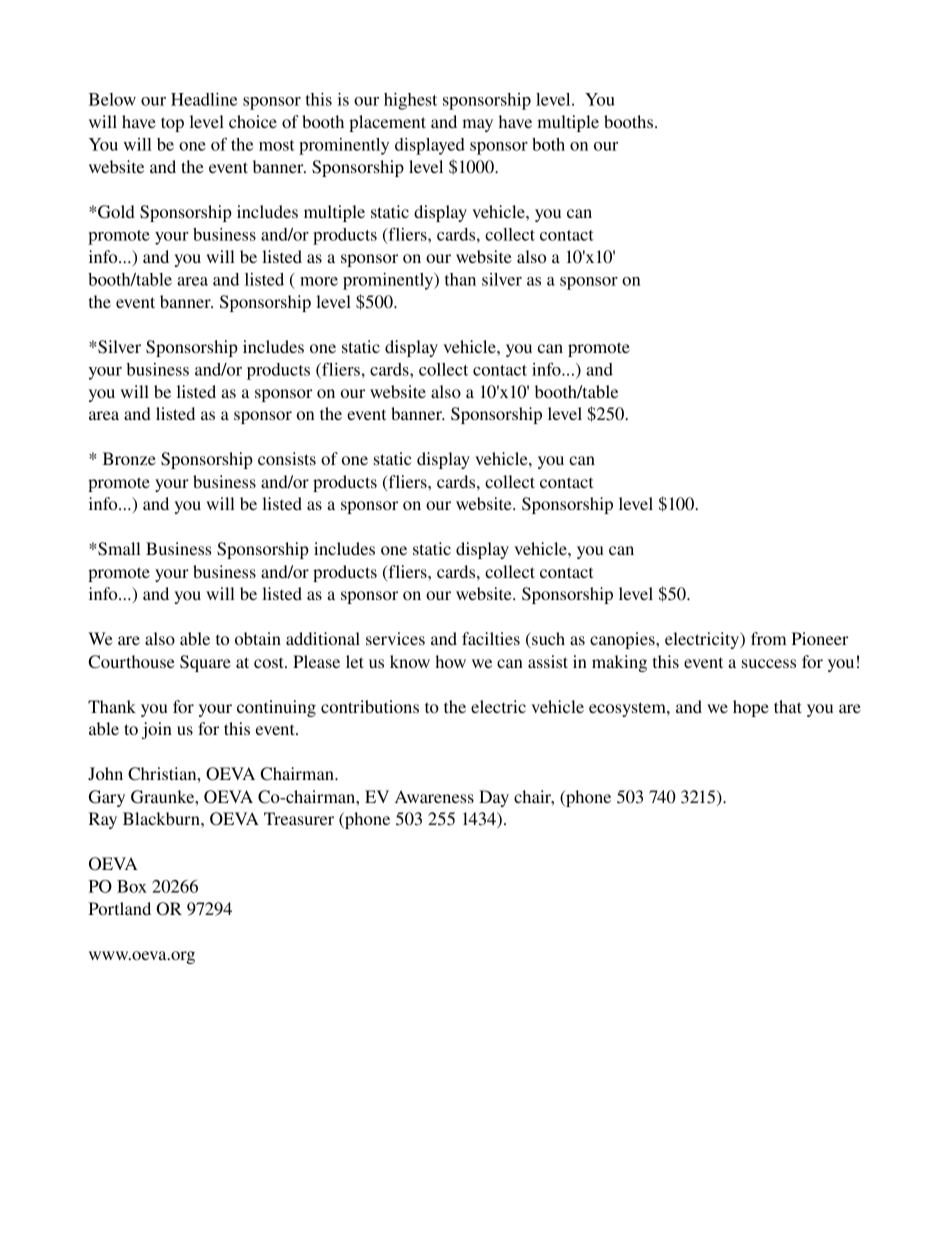 The height and width of the screenshot is (1233, 952). Describe the element at coordinates (494, 798) in the screenshot. I see `Day` at that location.
